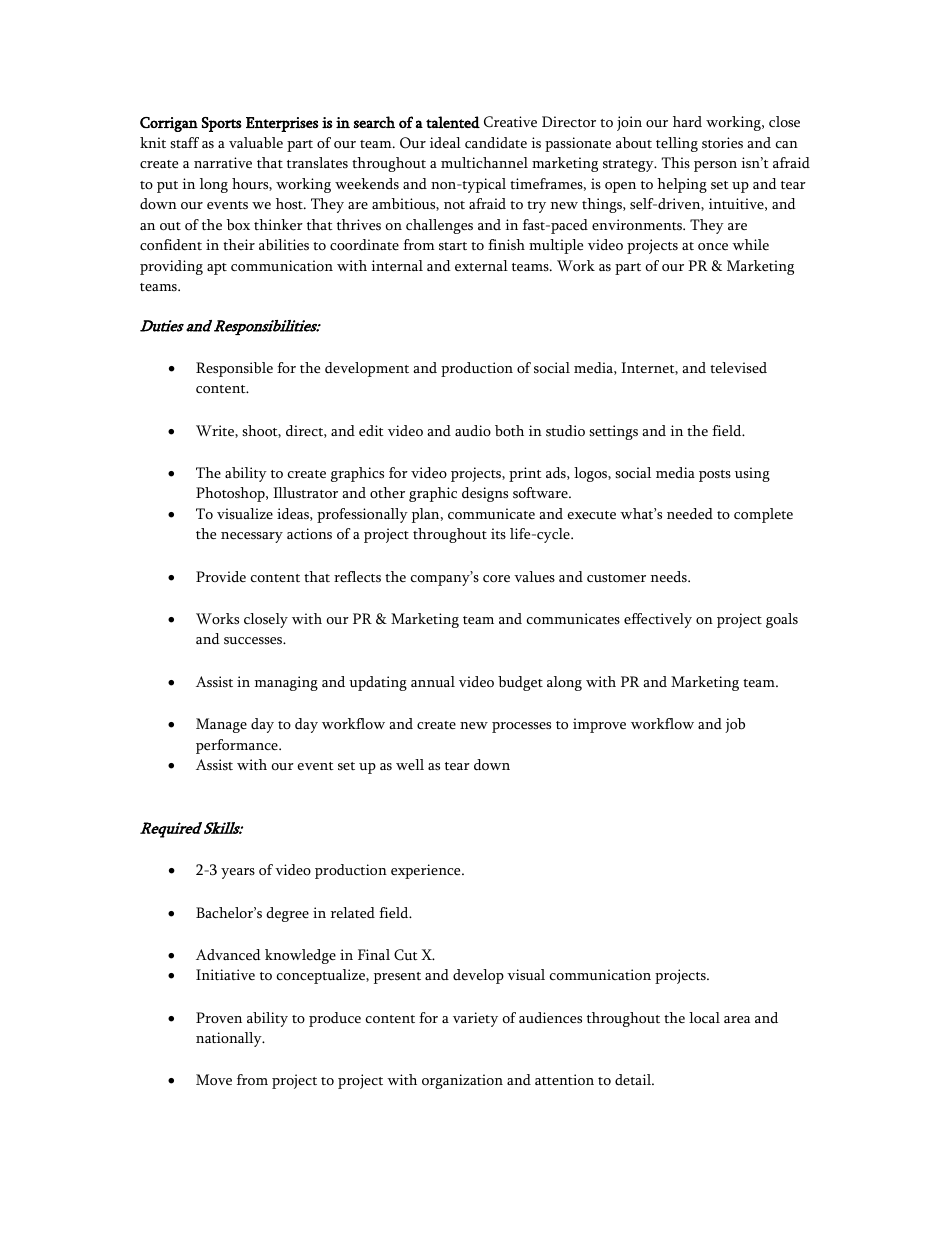  I want to click on local, so click(704, 1018).
